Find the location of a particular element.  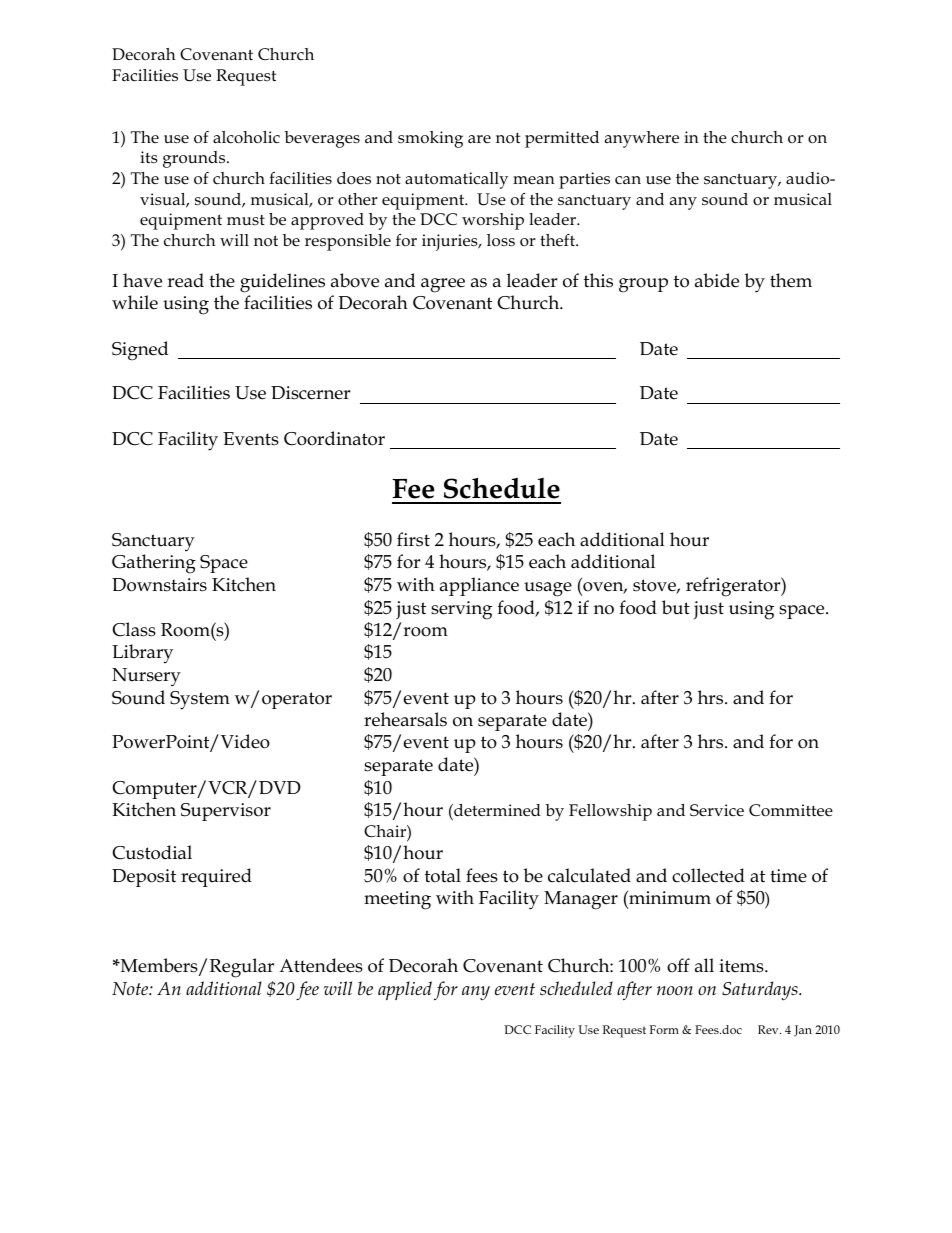

System is located at coordinates (200, 700).
